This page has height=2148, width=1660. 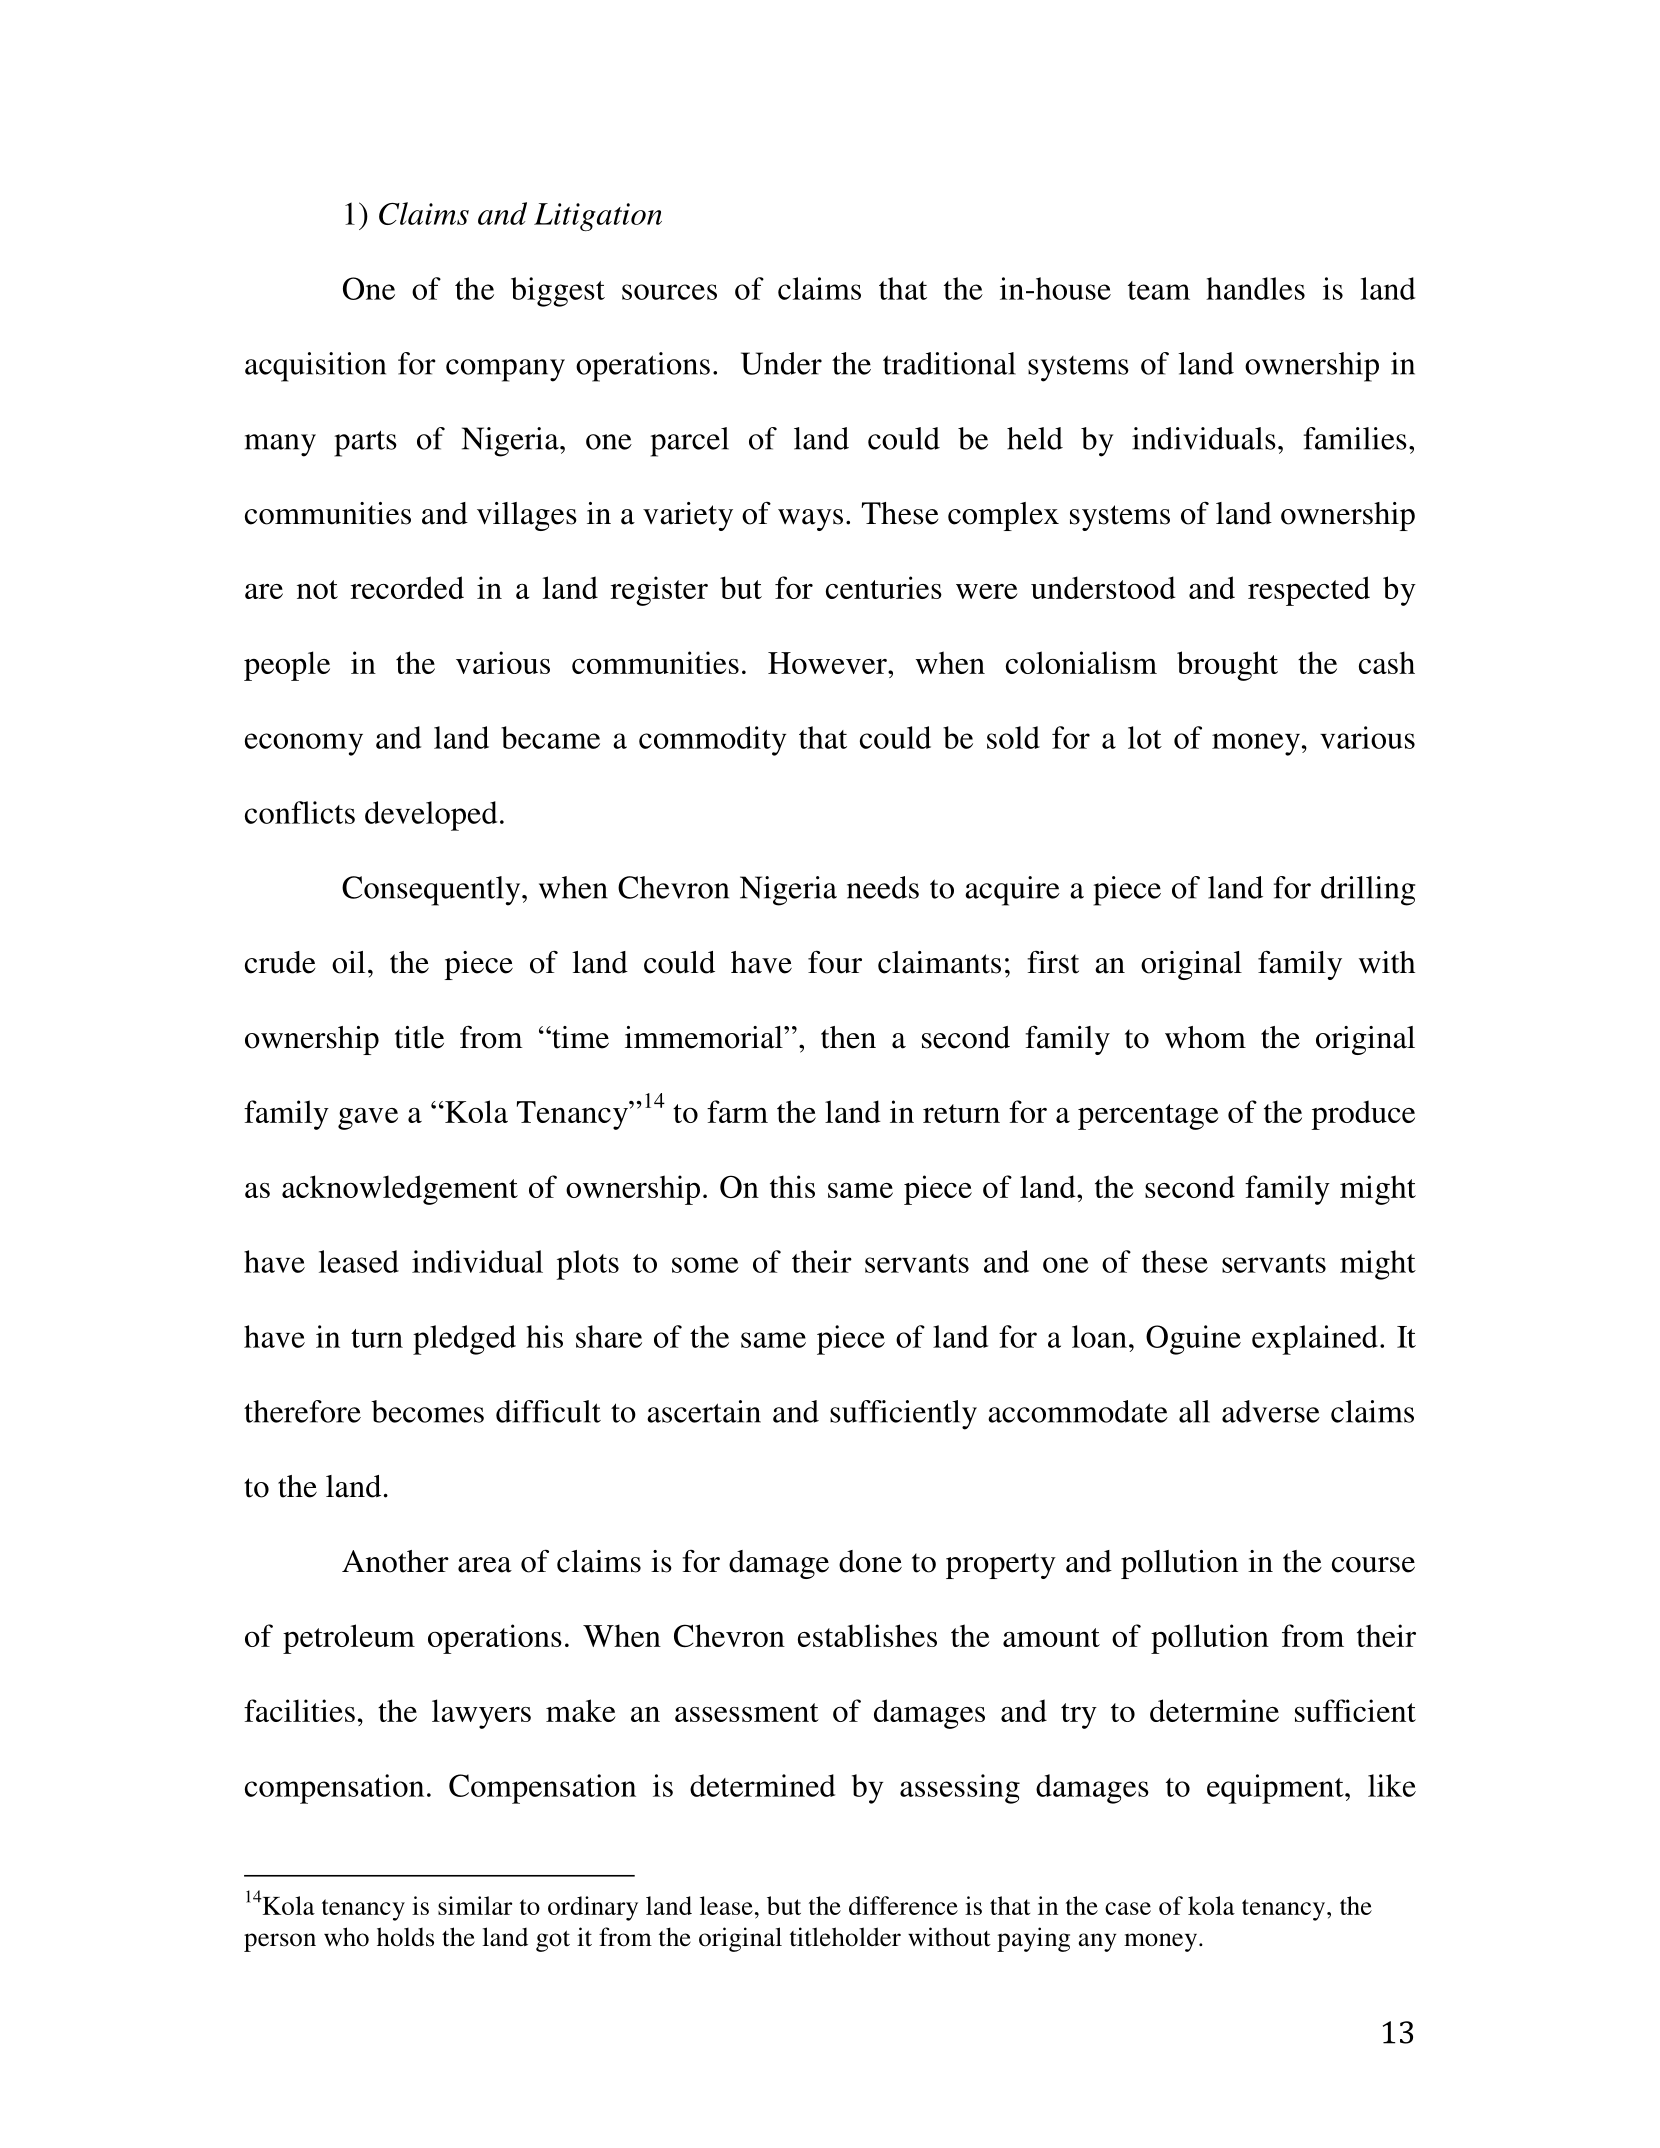 What do you see at coordinates (1315, 1340) in the page?
I see `explained` at bounding box center [1315, 1340].
